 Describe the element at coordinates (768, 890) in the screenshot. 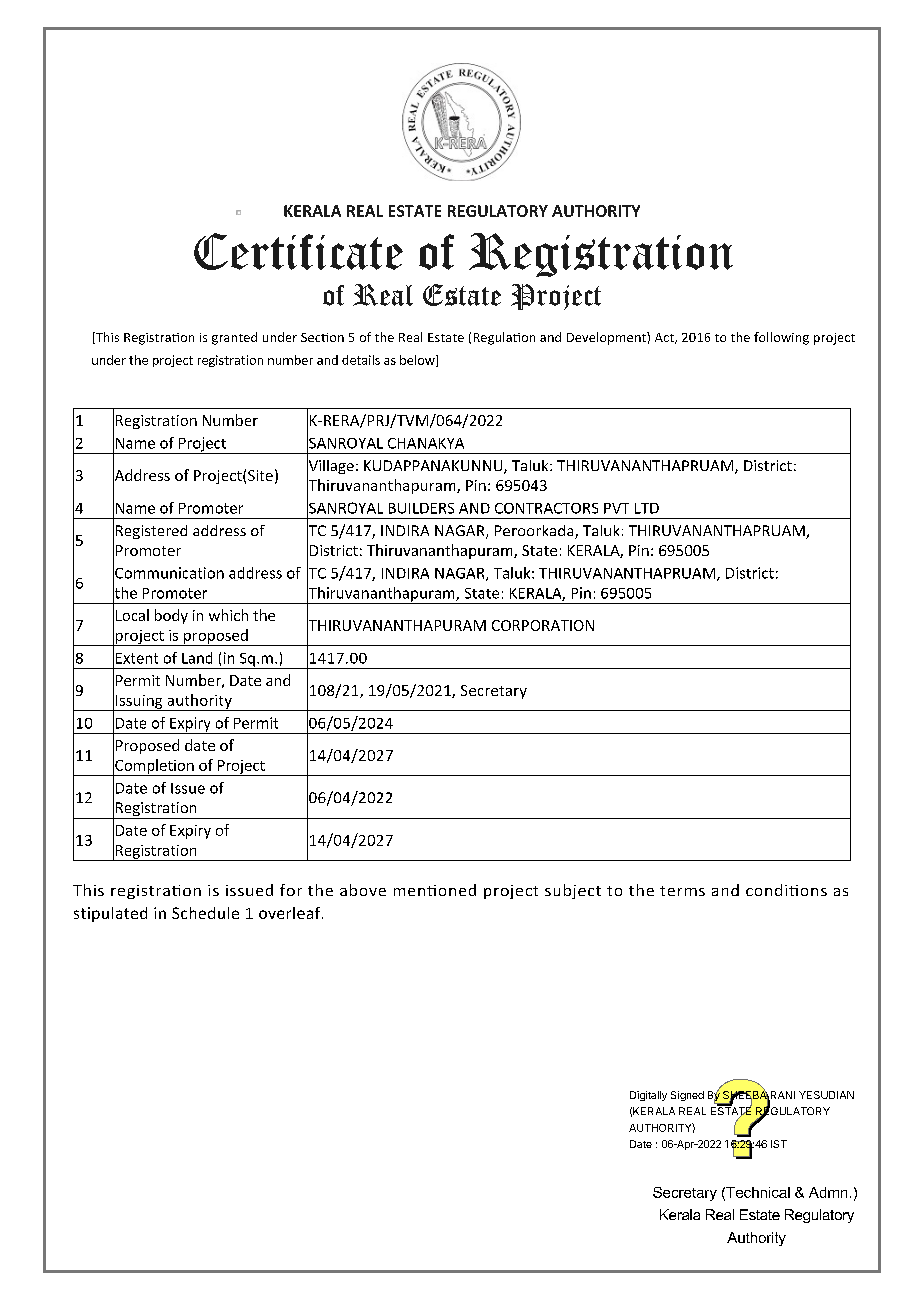

I see `condi` at that location.
